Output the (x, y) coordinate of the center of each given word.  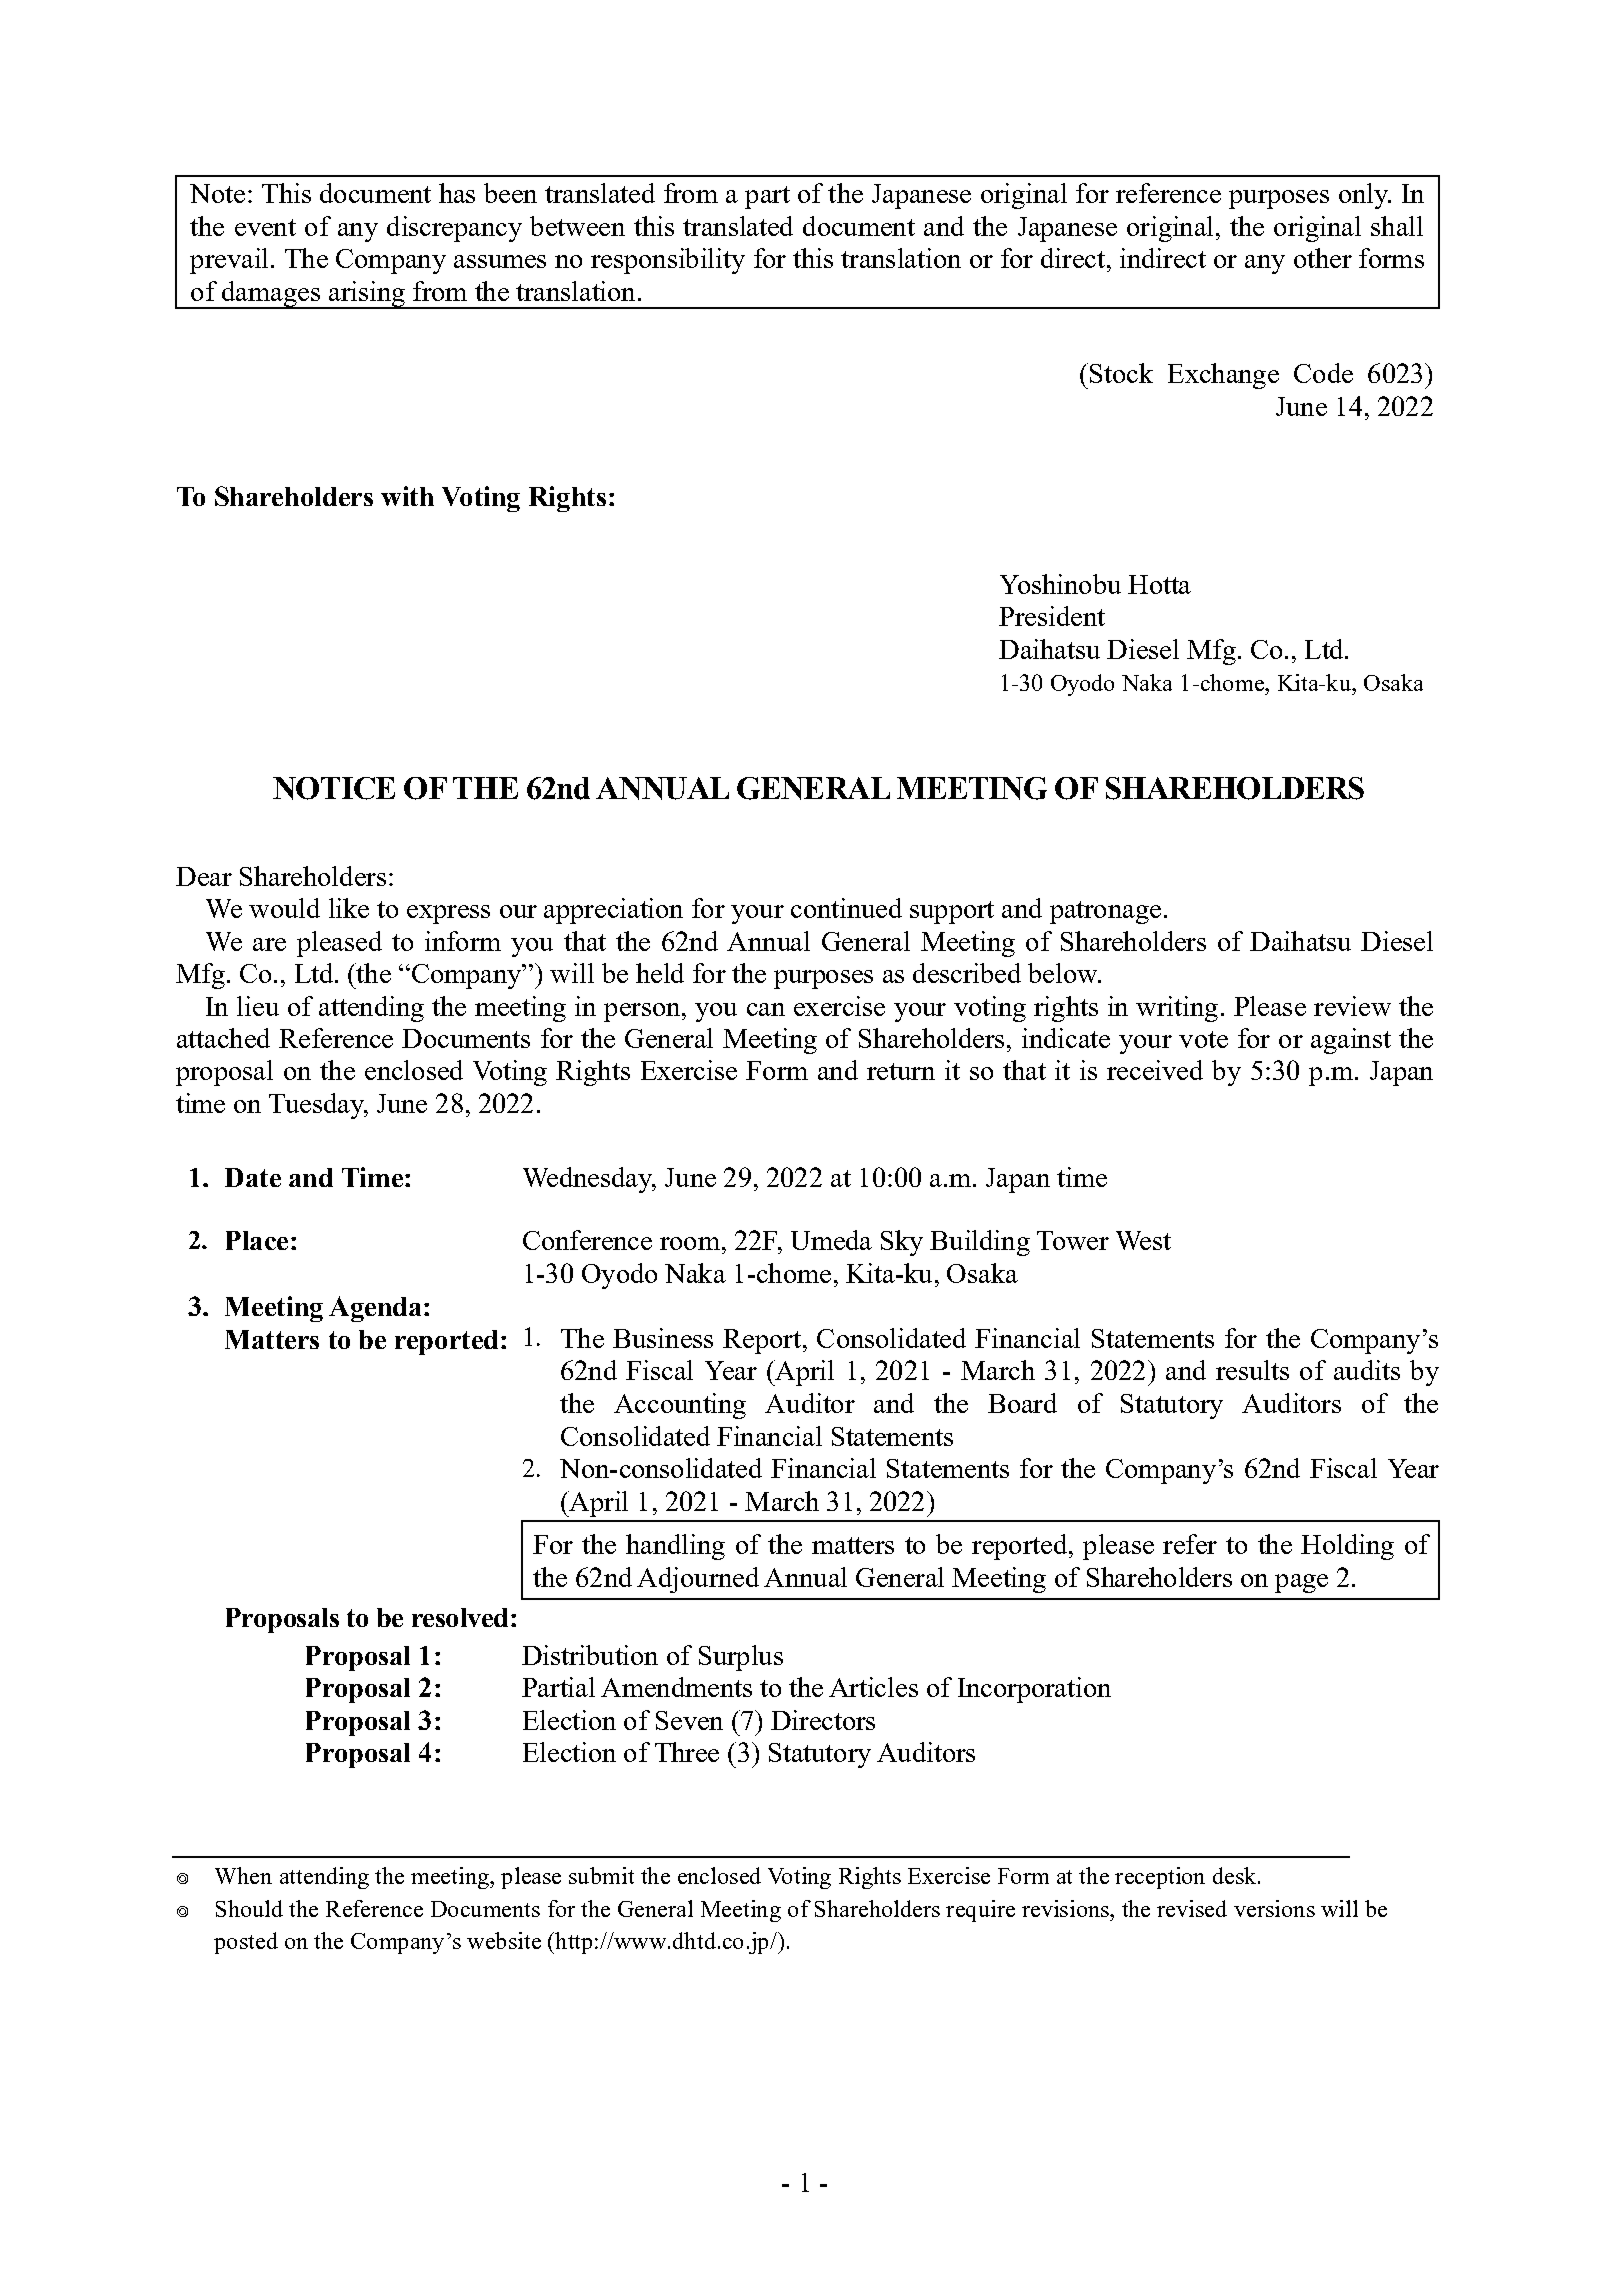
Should (249, 1908)
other (1323, 258)
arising (366, 295)
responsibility (668, 261)
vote (1203, 1039)
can (766, 1009)
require (980, 1911)
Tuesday (317, 1106)
